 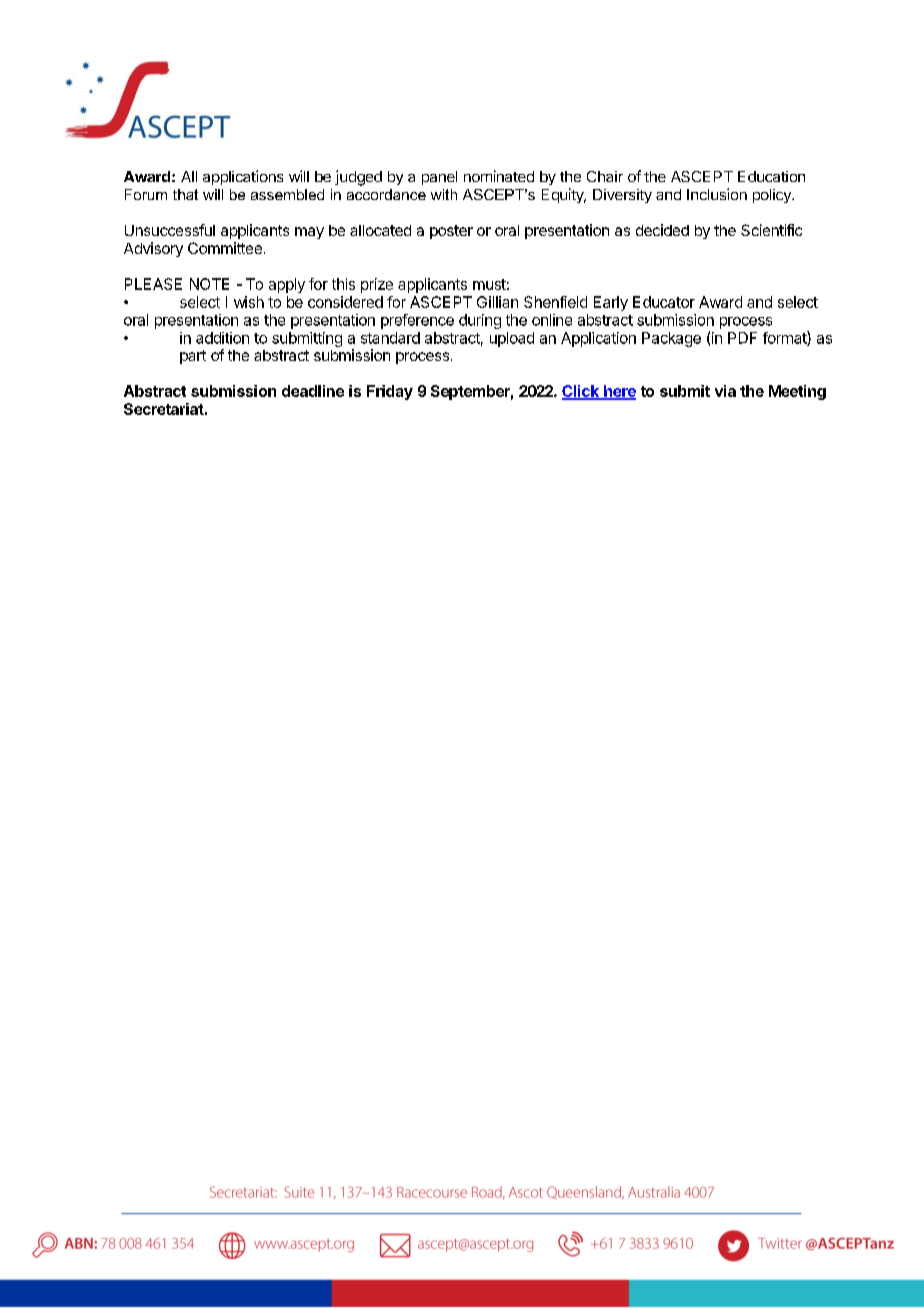 What do you see at coordinates (512, 339) in the document?
I see `upload` at bounding box center [512, 339].
